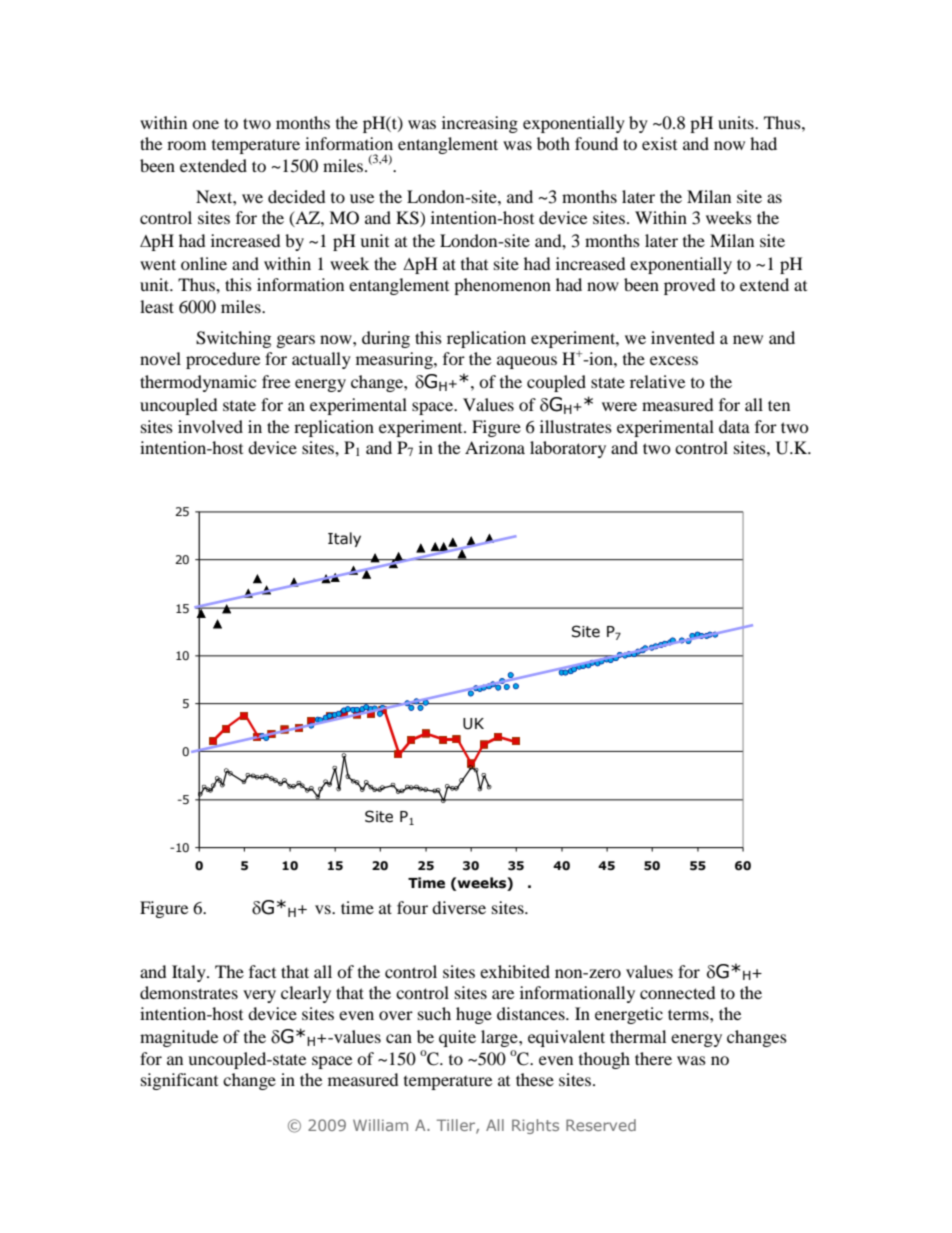 The width and height of the screenshot is (952, 1233). I want to click on fact, so click(262, 971).
